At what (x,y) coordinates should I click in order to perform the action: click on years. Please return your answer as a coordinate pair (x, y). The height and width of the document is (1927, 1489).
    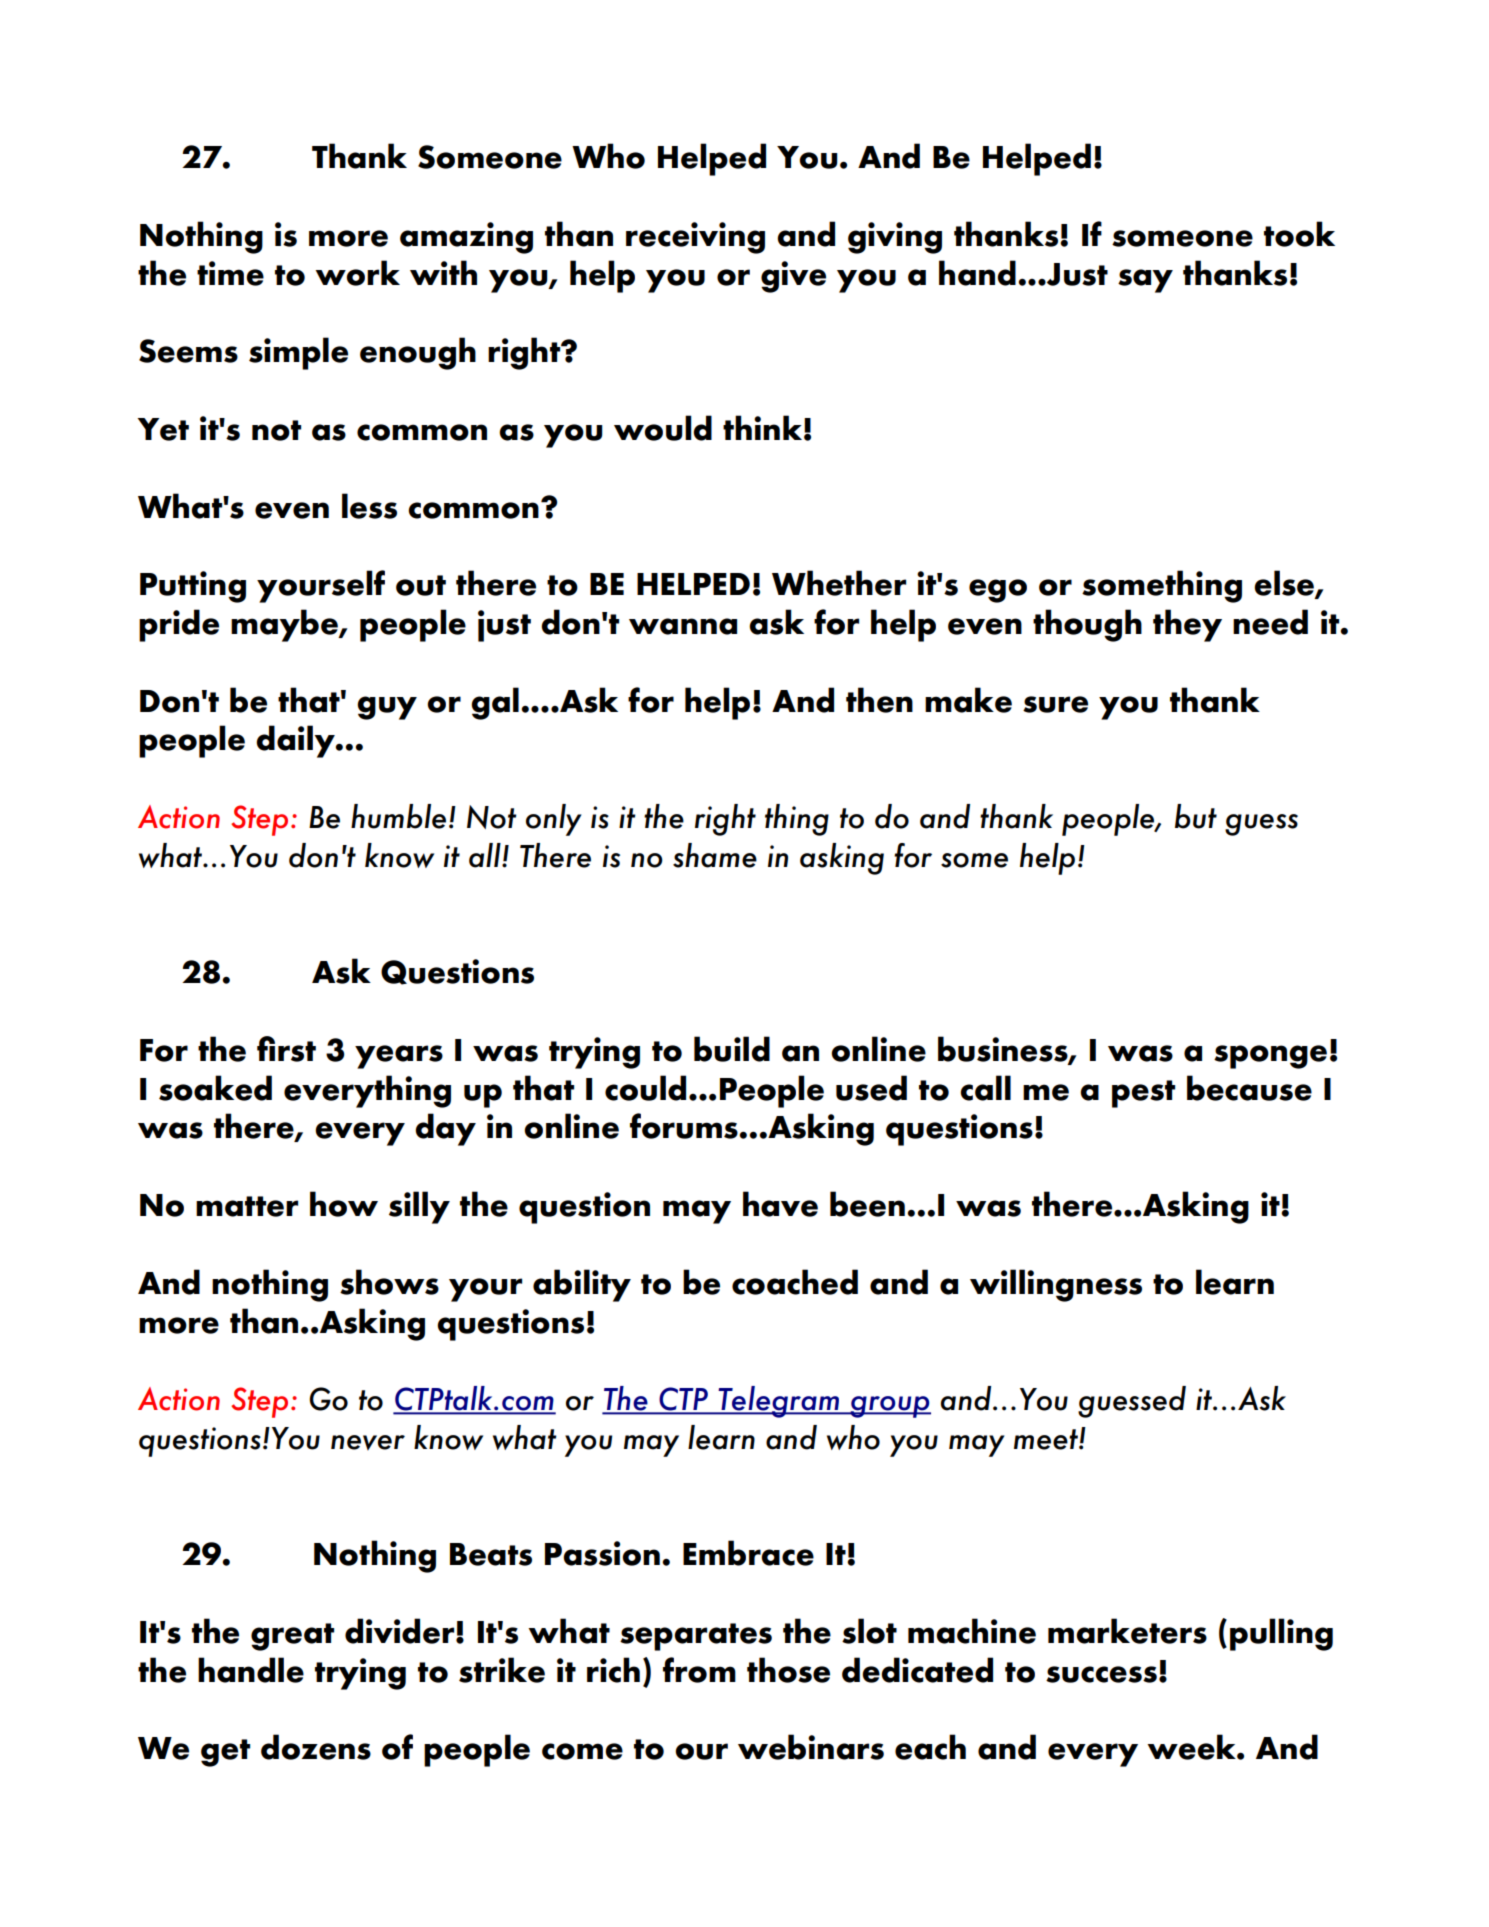
    Looking at the image, I should click on (399, 1057).
